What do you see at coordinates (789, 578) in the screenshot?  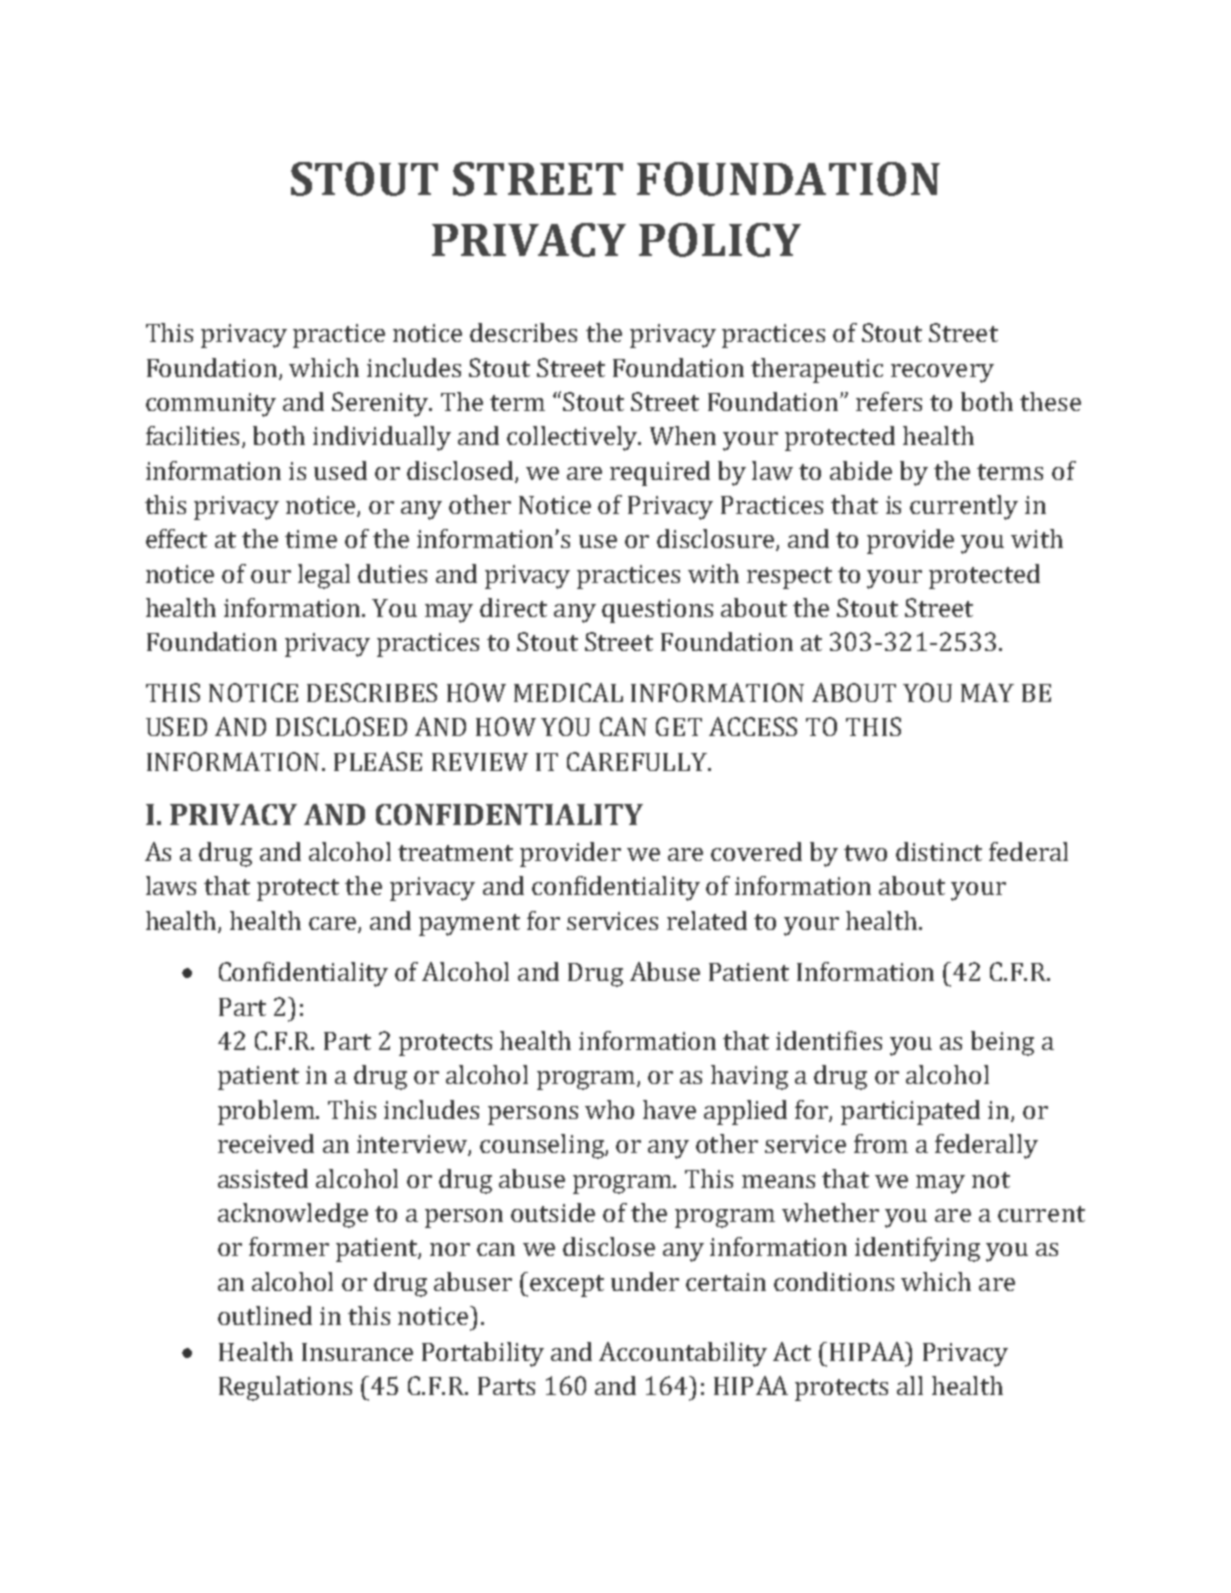 I see `respect` at bounding box center [789, 578].
